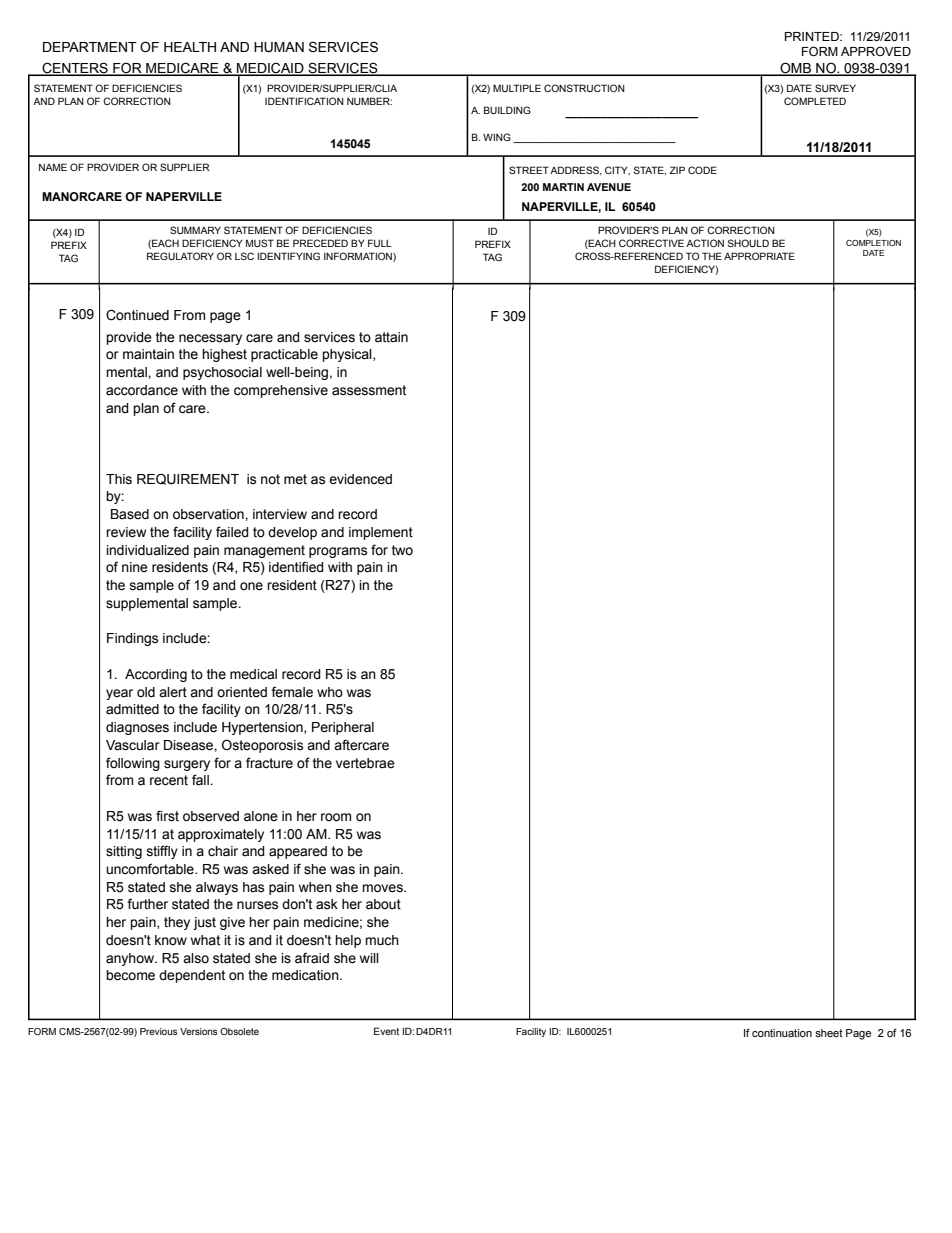  Describe the element at coordinates (517, 88) in the screenshot. I see `MULTIPLE` at that location.
